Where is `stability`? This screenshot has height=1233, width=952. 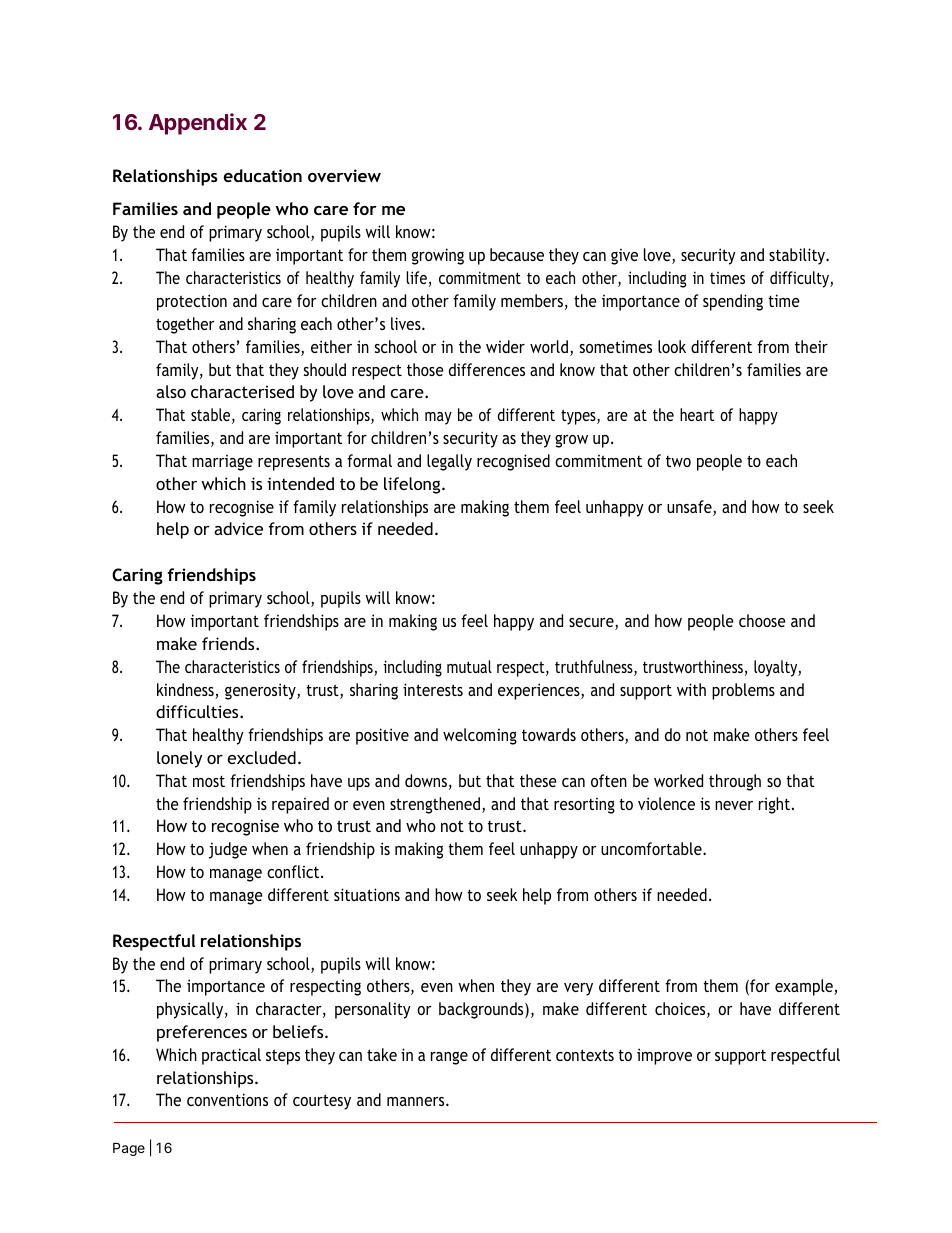 stability is located at coordinates (798, 256).
